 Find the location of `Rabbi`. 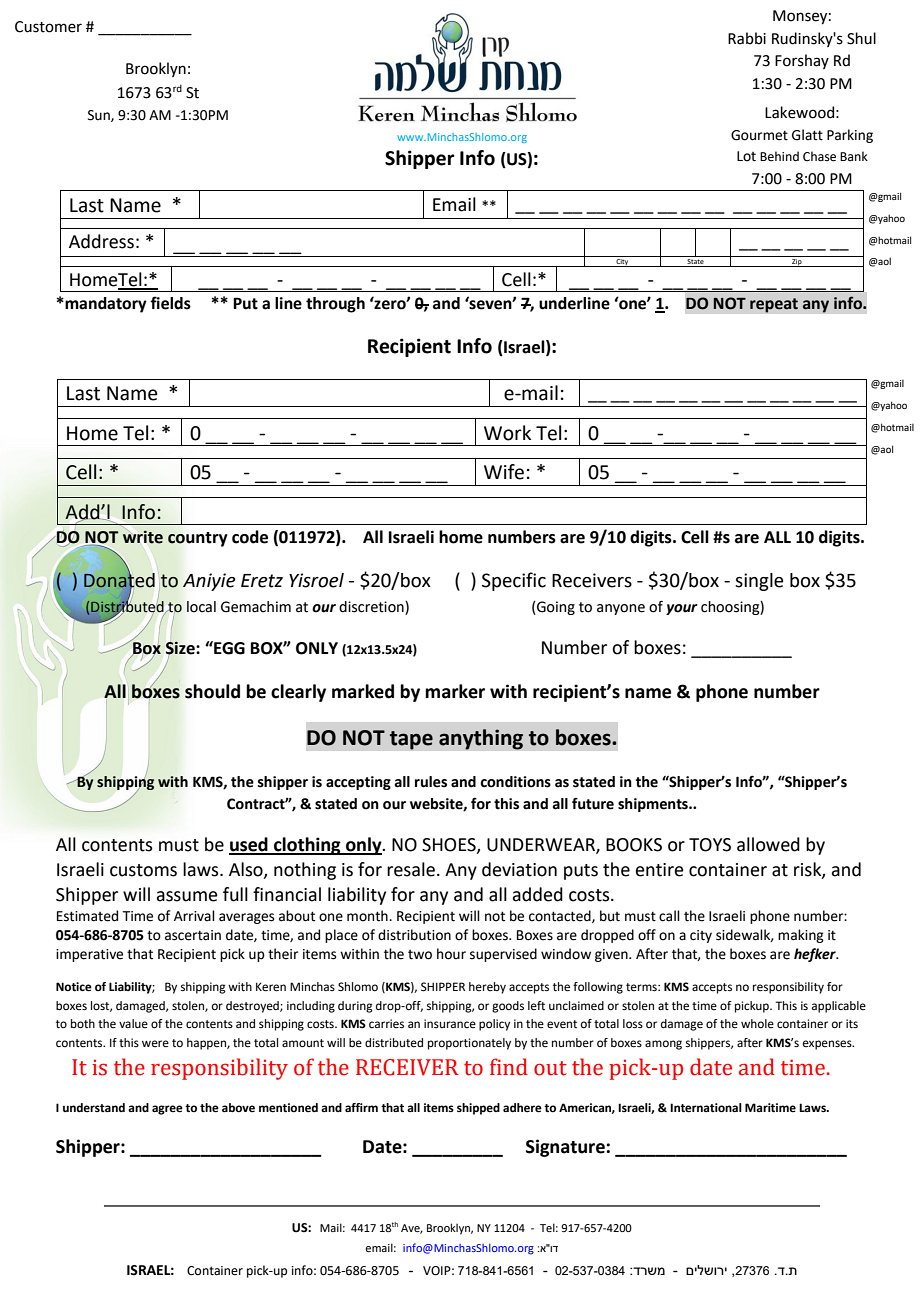

Rabbi is located at coordinates (747, 38).
